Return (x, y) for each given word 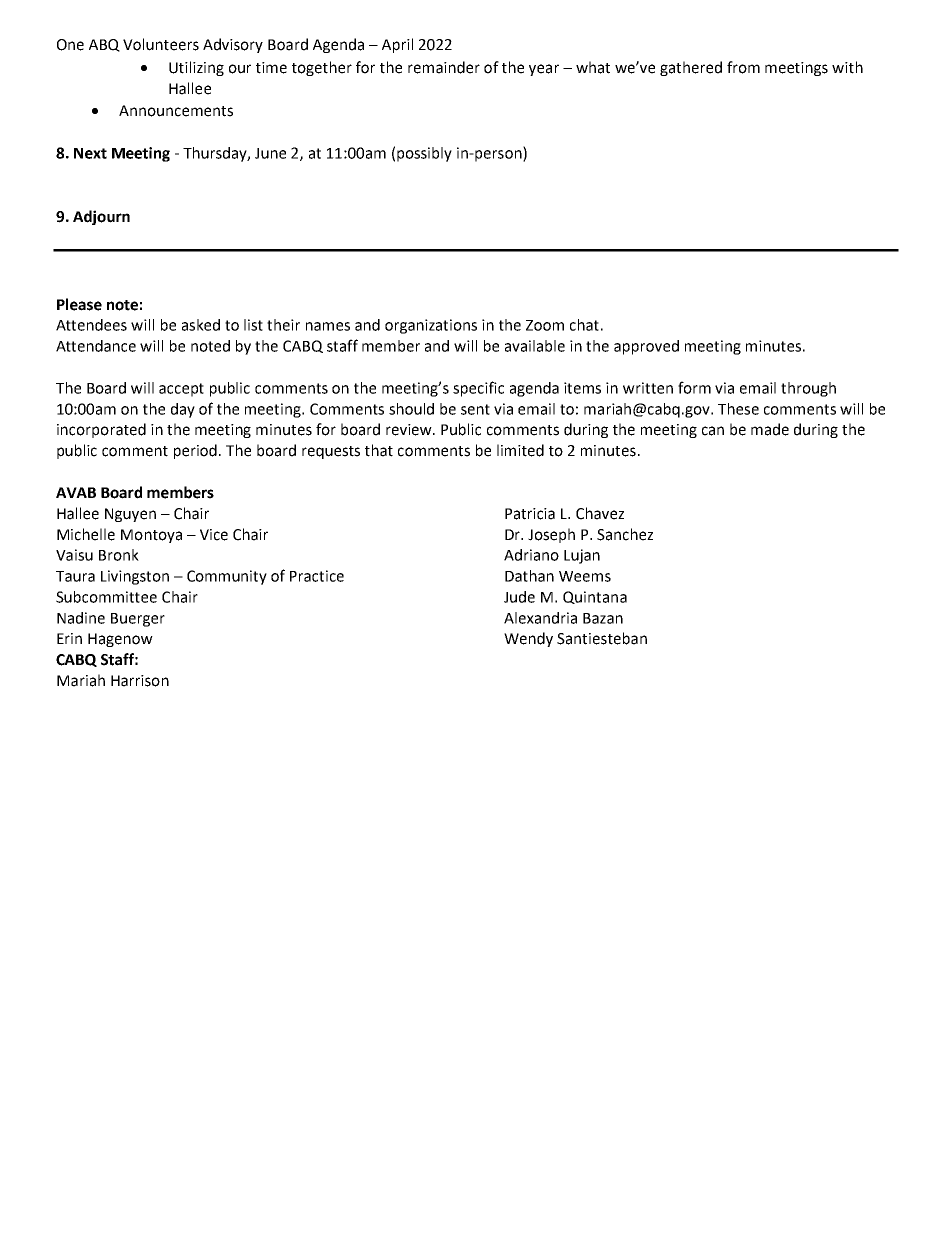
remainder (444, 67)
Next (90, 153)
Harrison (140, 681)
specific (478, 389)
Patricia (530, 514)
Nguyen (130, 515)
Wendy (528, 639)
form (694, 387)
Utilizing (196, 68)
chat (584, 325)
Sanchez (625, 534)
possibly (424, 154)
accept (181, 390)
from (743, 67)
